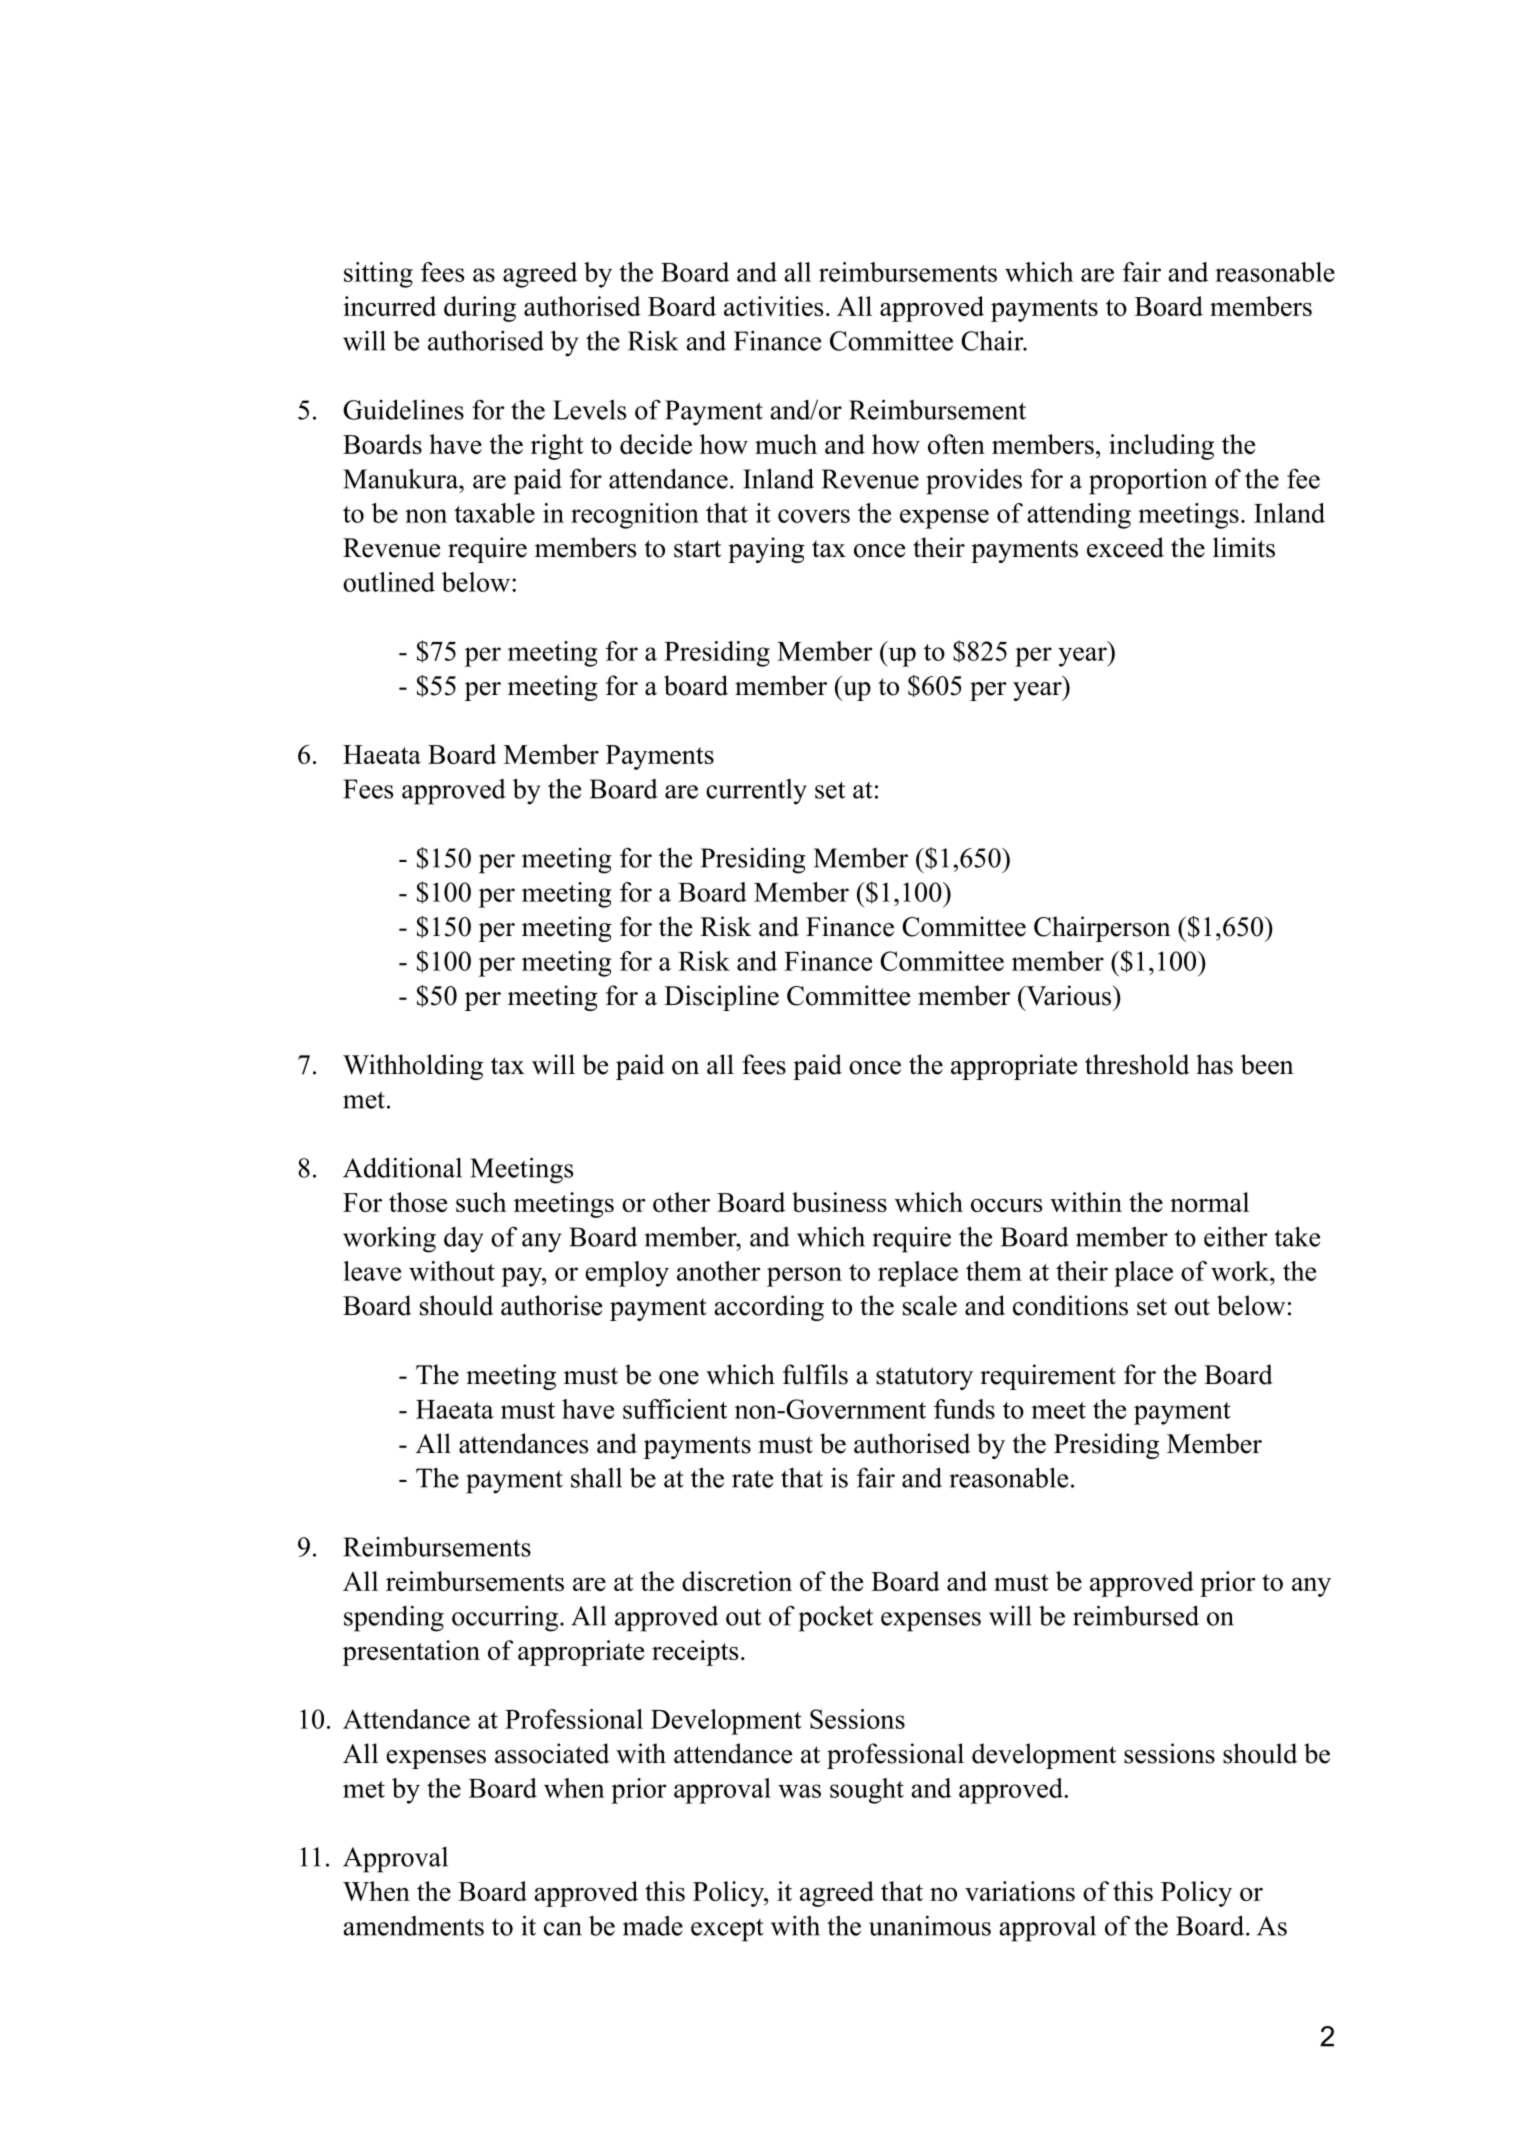  Describe the element at coordinates (752, 1479) in the screenshot. I see `rate` at that location.
